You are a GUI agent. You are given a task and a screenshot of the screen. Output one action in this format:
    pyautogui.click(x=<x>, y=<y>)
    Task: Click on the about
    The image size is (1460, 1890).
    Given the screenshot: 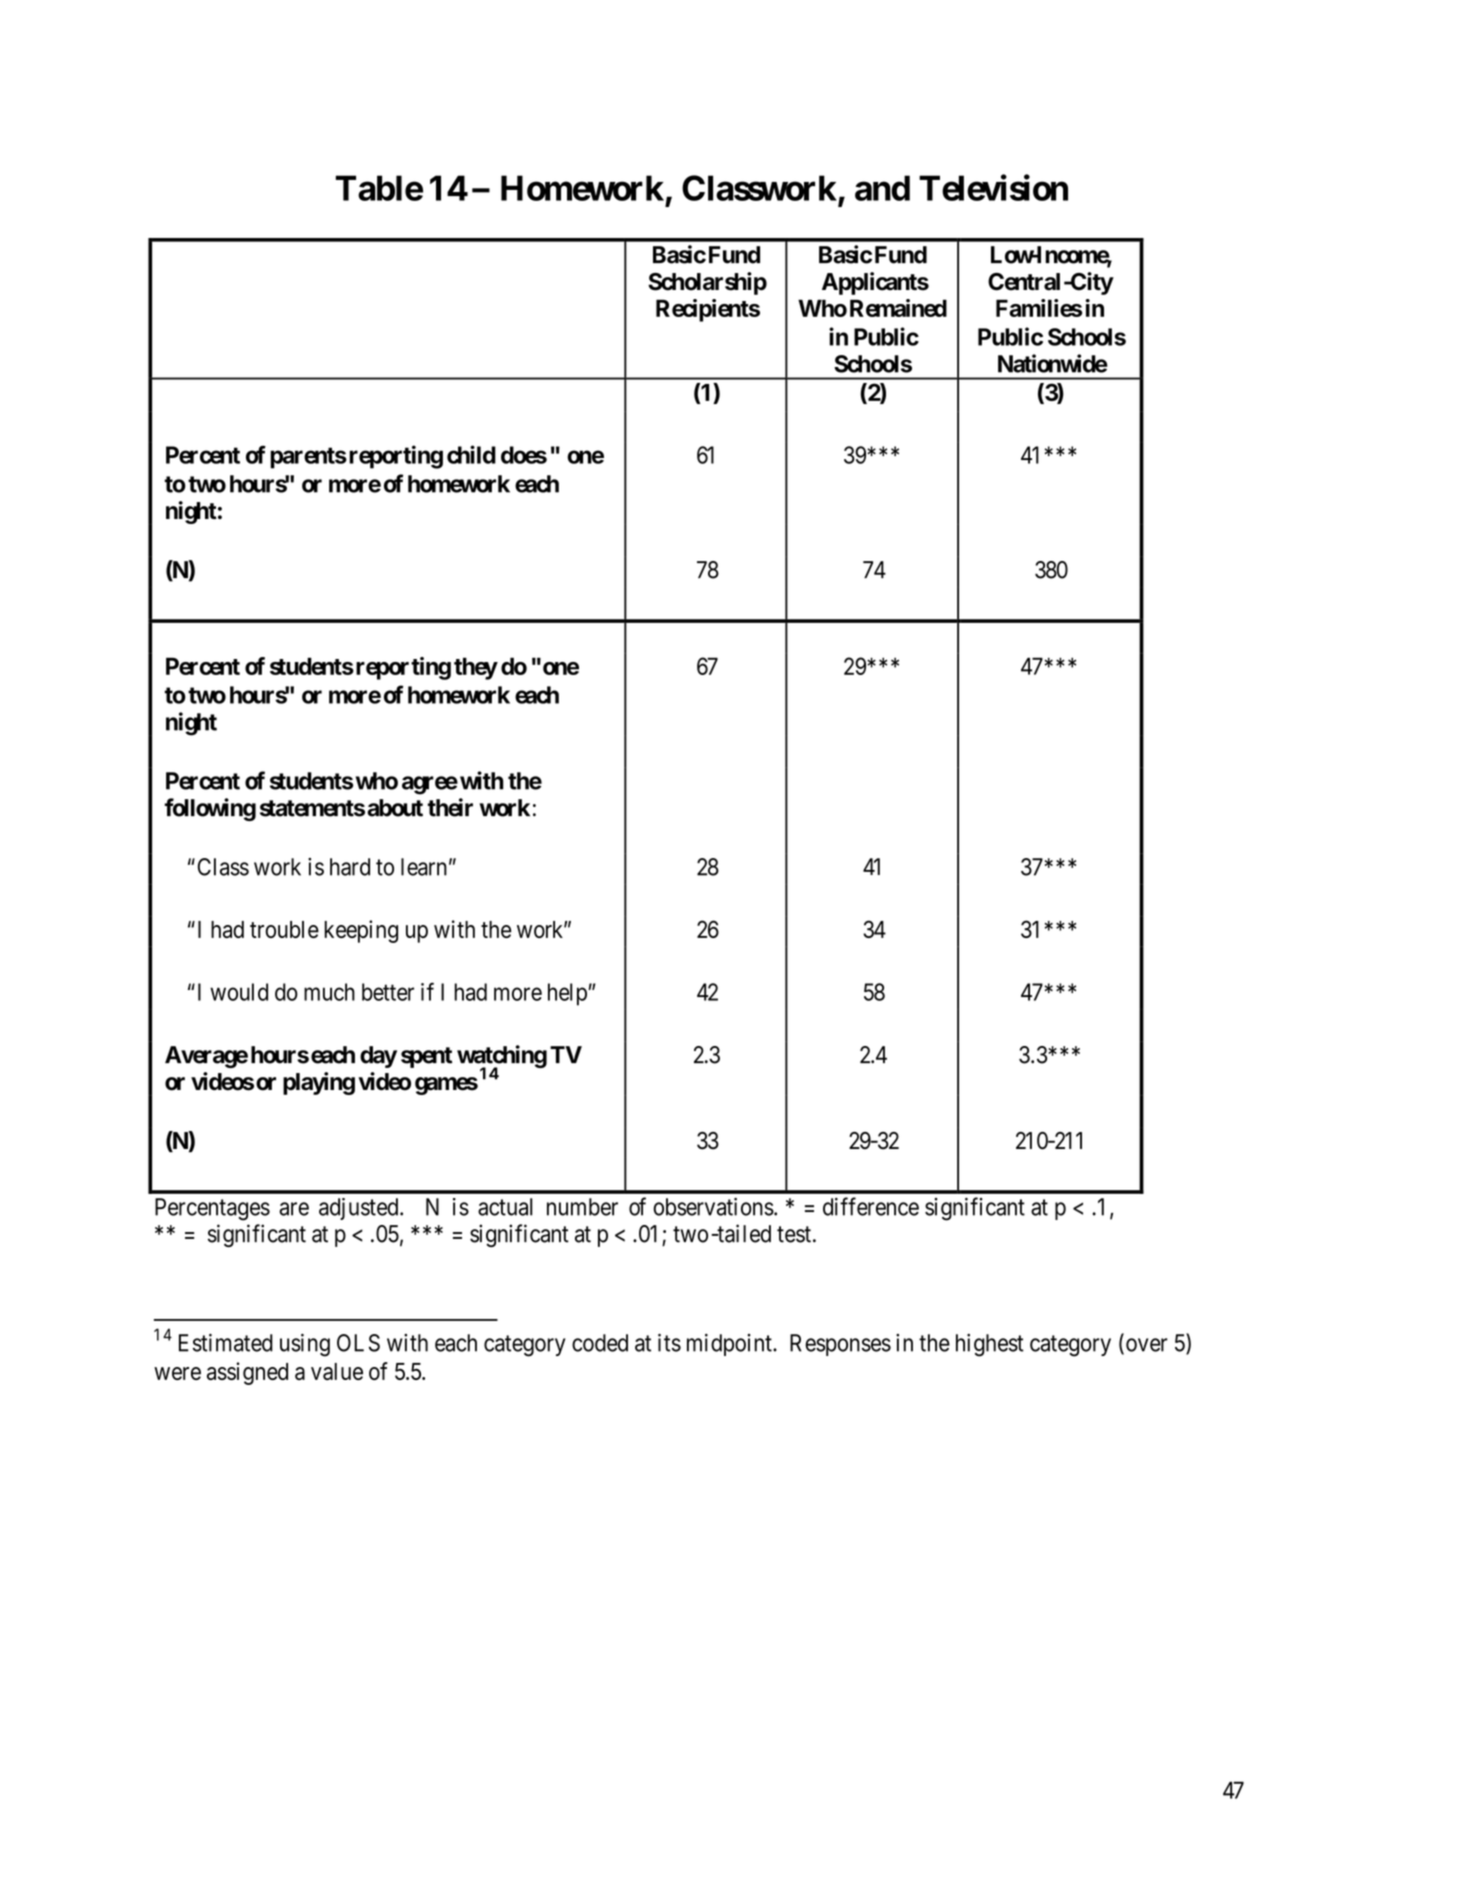 What is the action you would take?
    pyautogui.click(x=395, y=808)
